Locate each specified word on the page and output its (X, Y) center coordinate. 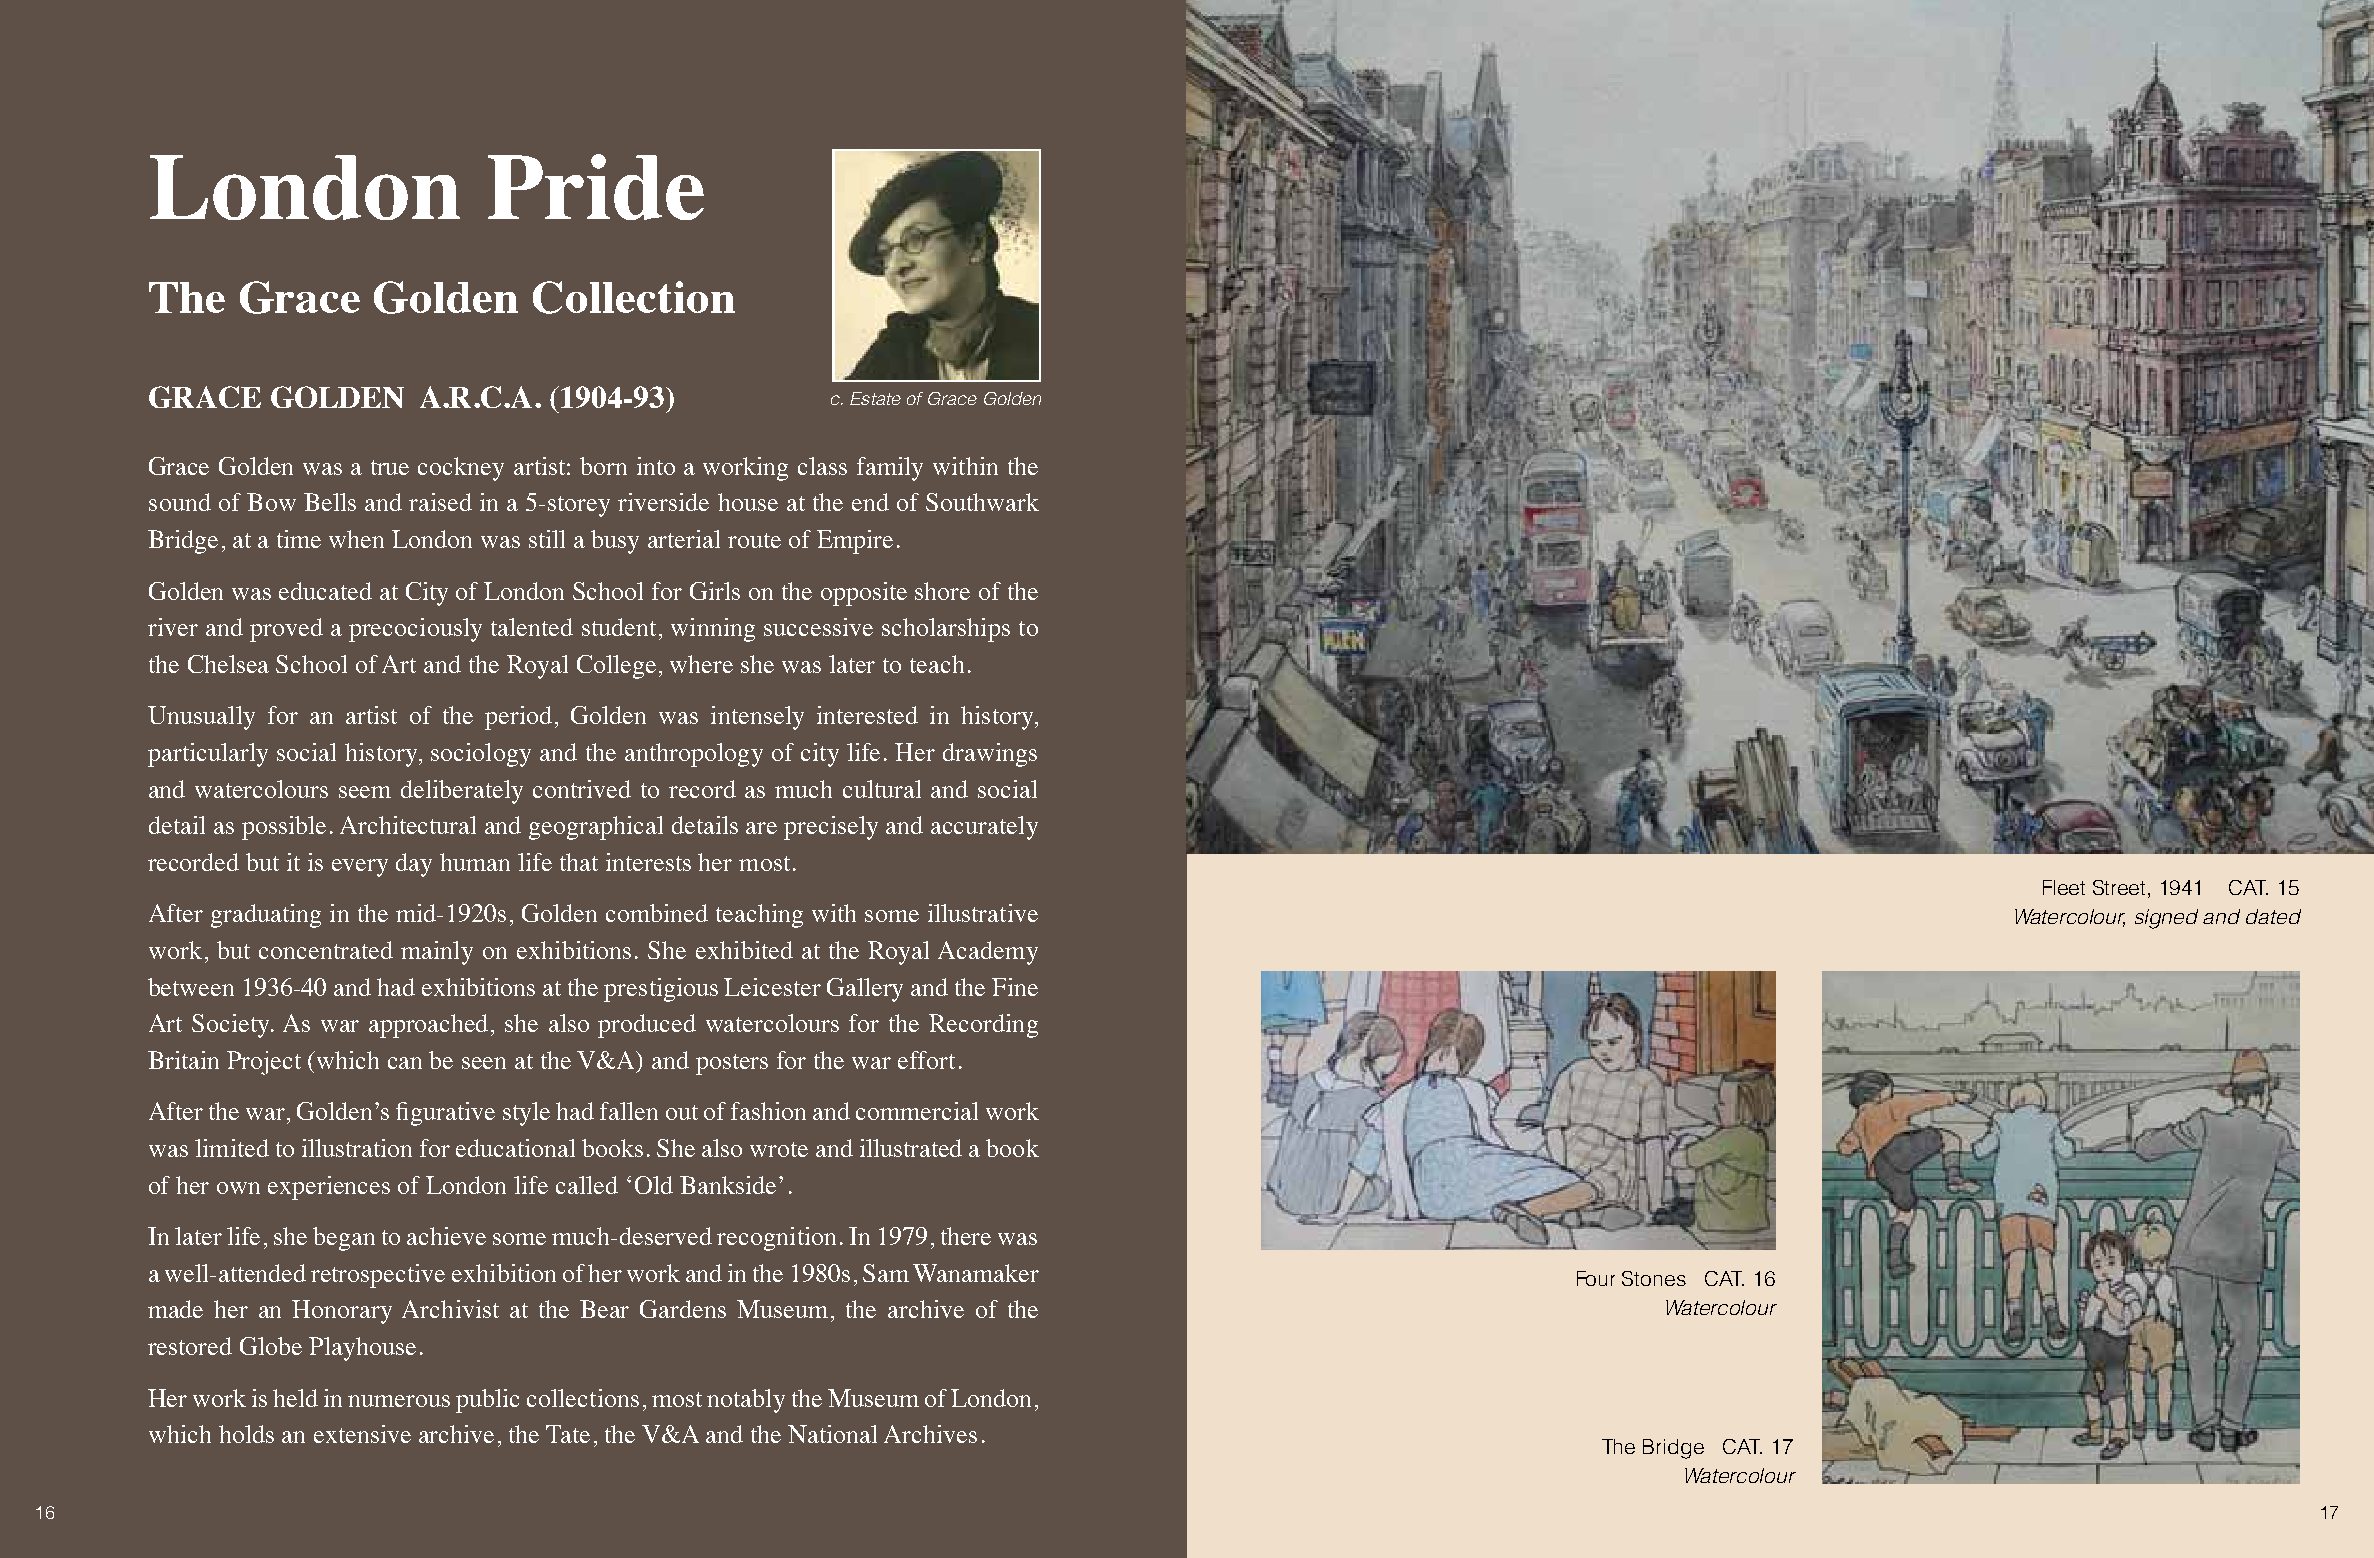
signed (2166, 919)
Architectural (408, 825)
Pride (596, 187)
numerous (399, 1401)
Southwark (982, 502)
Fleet (2064, 887)
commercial (917, 1111)
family (890, 469)
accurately (984, 828)
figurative (445, 1114)
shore (942, 591)
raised (440, 502)
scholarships (946, 630)
